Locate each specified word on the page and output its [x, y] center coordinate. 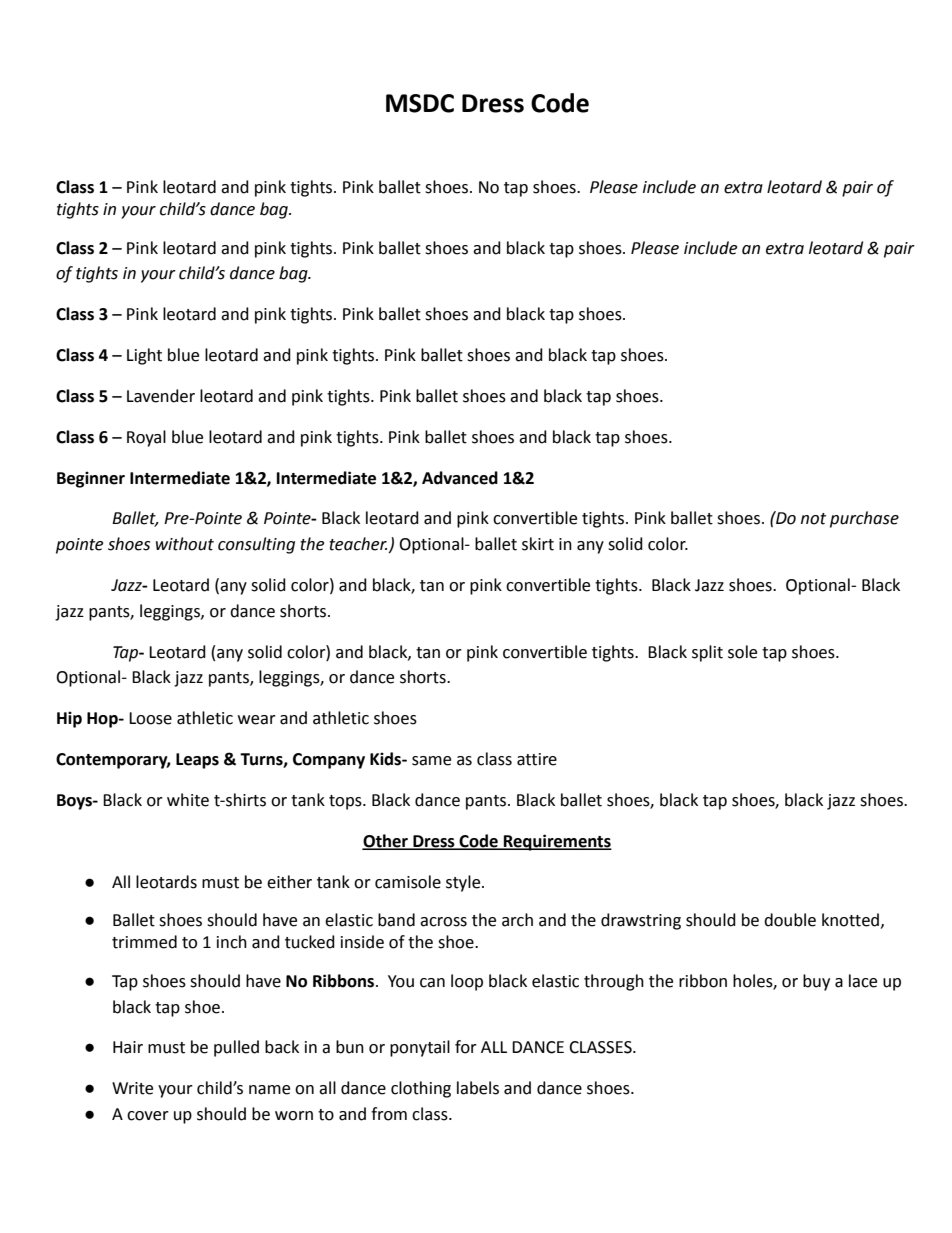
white [188, 800]
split [707, 653]
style [464, 883]
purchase [864, 519]
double [790, 920]
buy [816, 982]
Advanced [460, 478]
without [185, 544]
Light [144, 356]
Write [132, 1088]
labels [478, 1088]
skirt [538, 544]
